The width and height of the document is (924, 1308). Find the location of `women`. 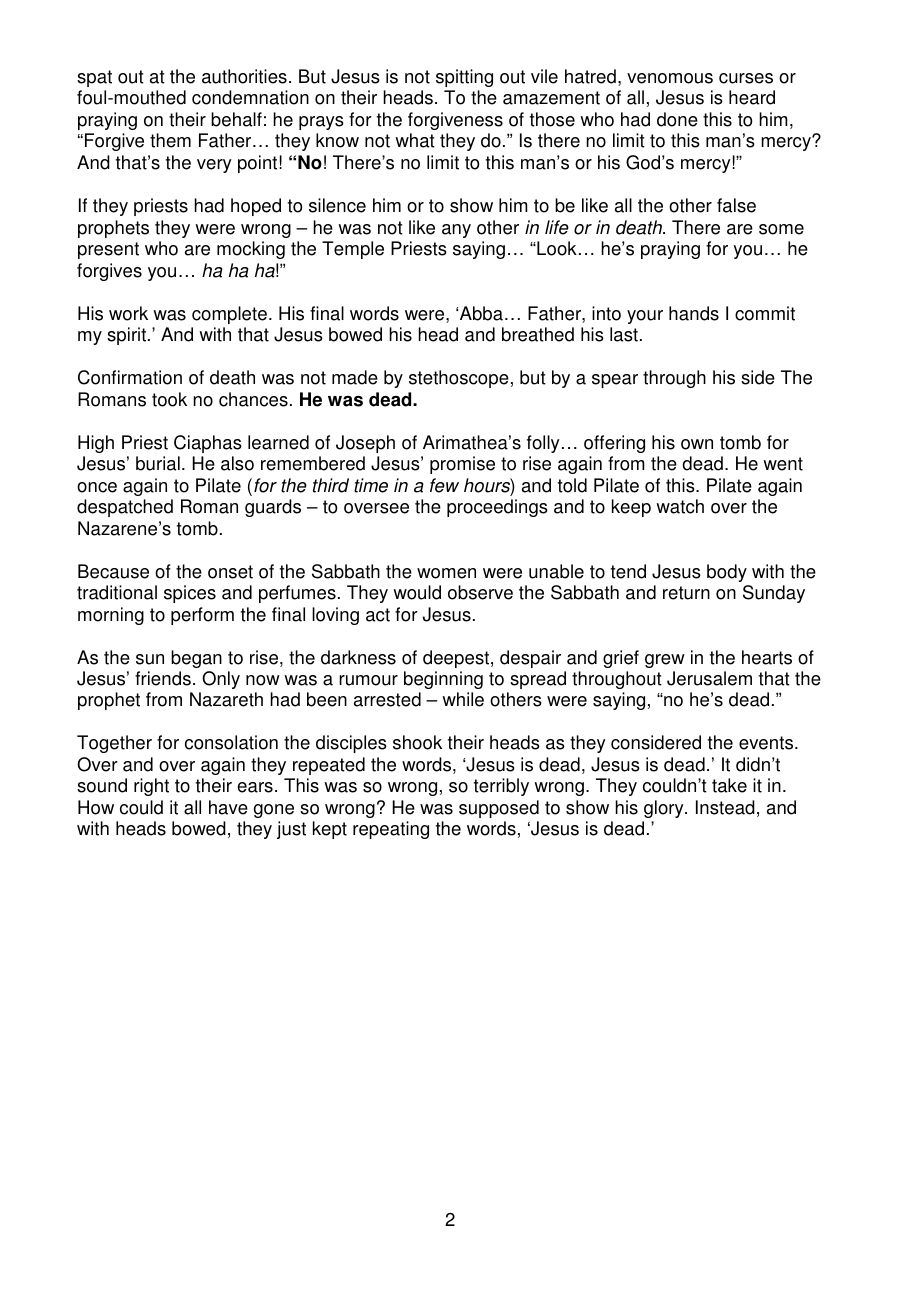

women is located at coordinates (446, 573).
